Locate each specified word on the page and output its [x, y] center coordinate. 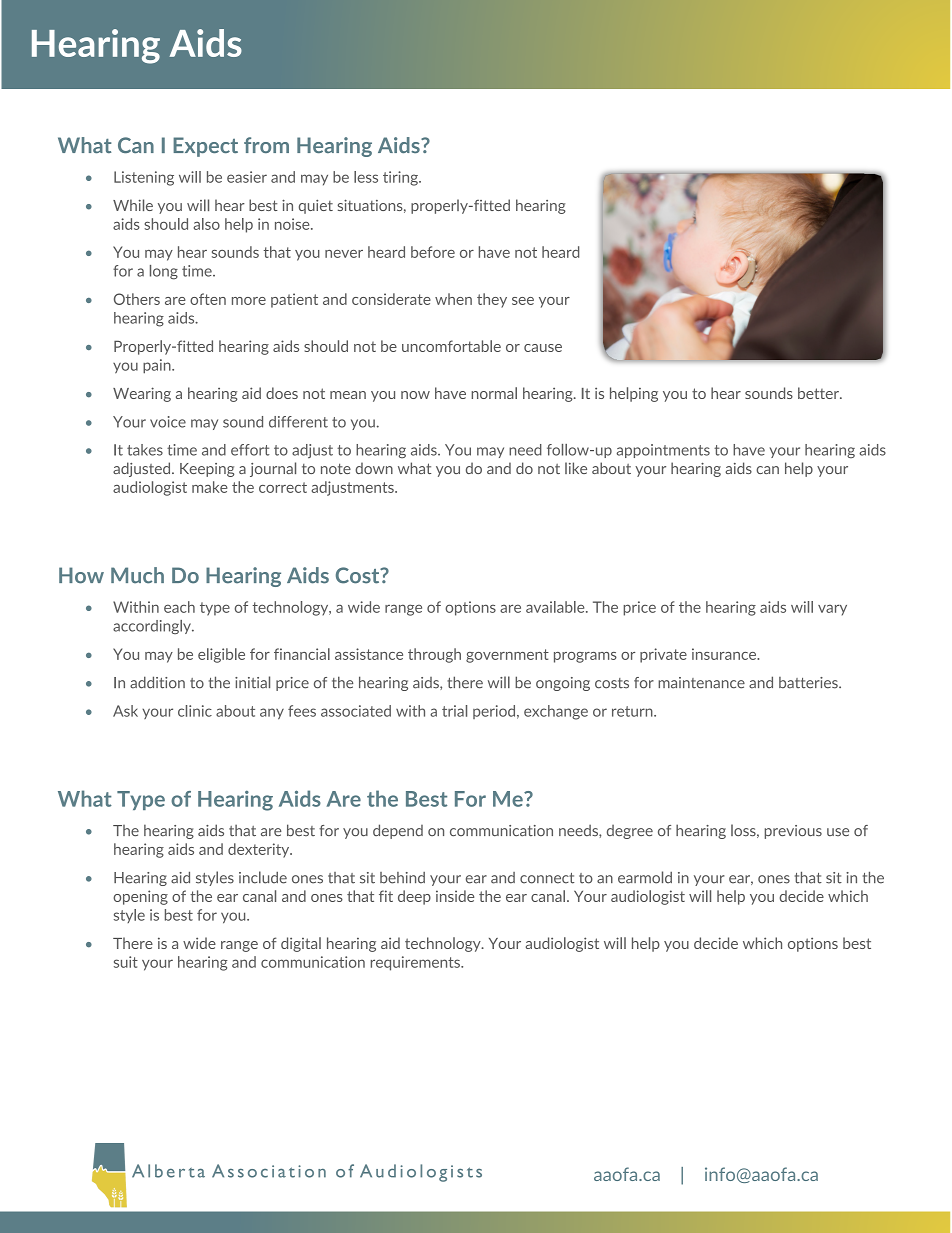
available [556, 607]
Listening [144, 178]
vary [832, 610]
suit [126, 962]
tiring [401, 178]
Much [137, 575]
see [523, 301]
